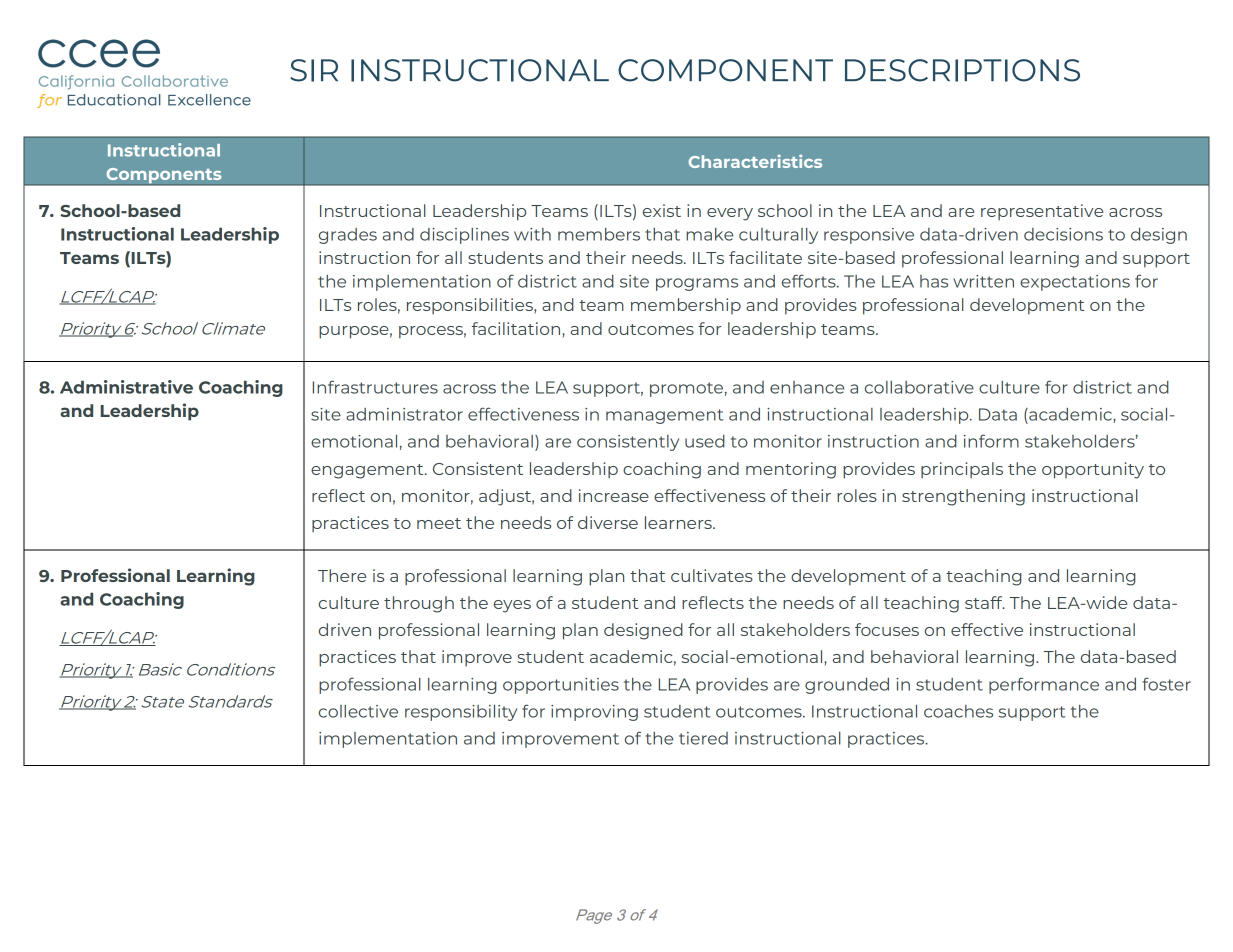 This document has height=952, width=1233. Describe the element at coordinates (314, 70) in the document. I see `SIR` at that location.
